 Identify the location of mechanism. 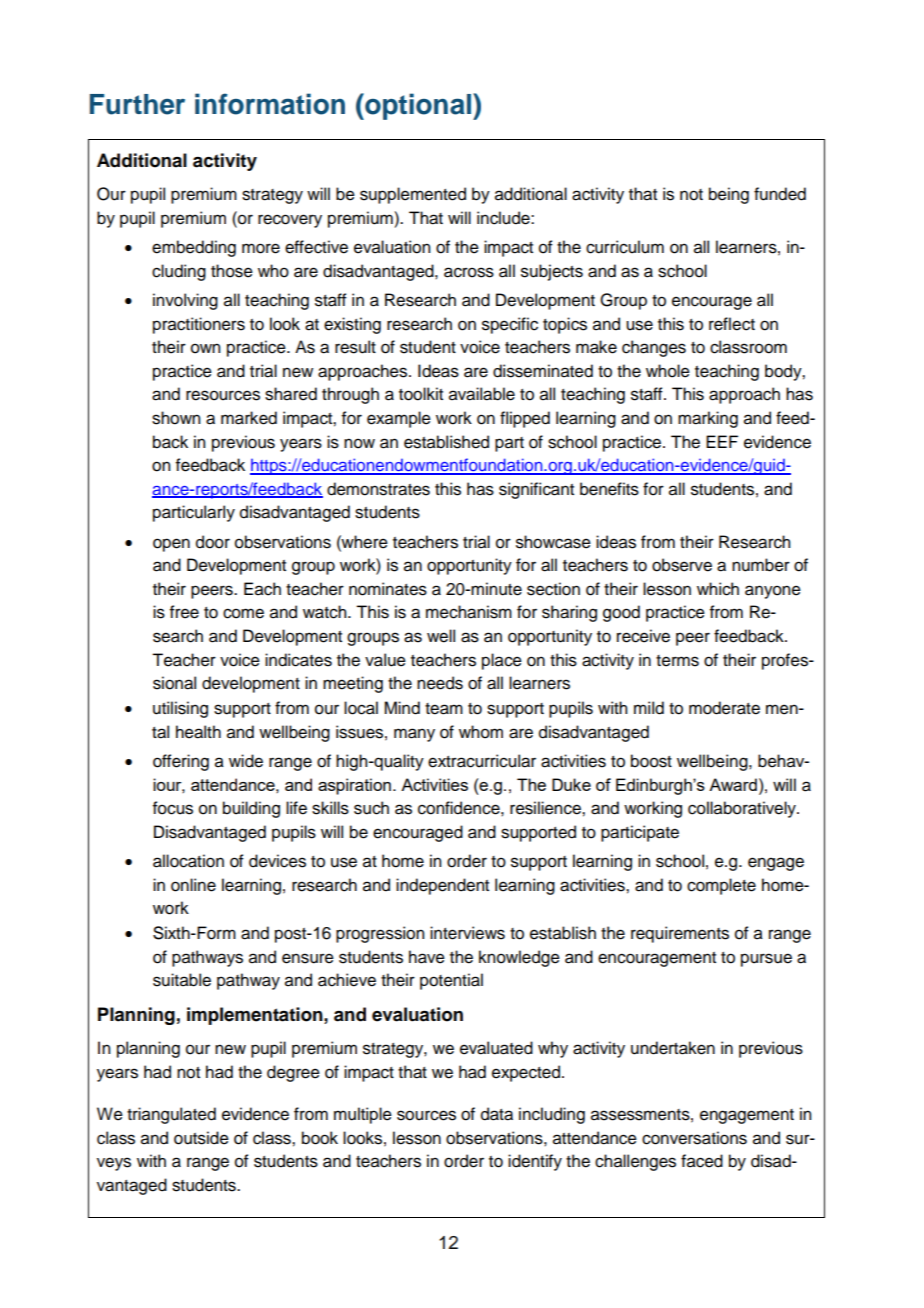
(469, 612).
